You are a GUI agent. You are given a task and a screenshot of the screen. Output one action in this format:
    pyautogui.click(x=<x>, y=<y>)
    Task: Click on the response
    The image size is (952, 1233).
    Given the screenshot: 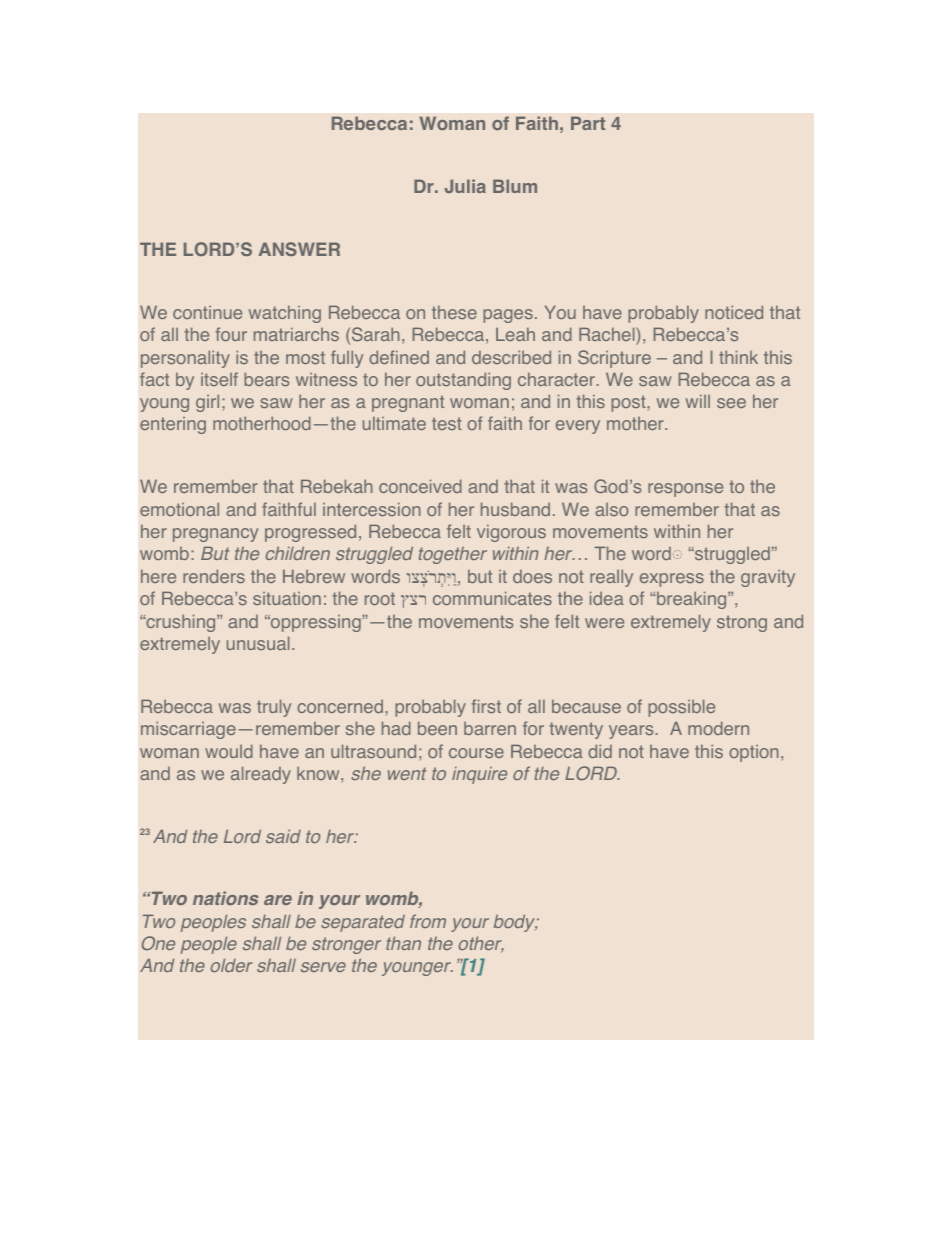 What is the action you would take?
    pyautogui.click(x=685, y=490)
